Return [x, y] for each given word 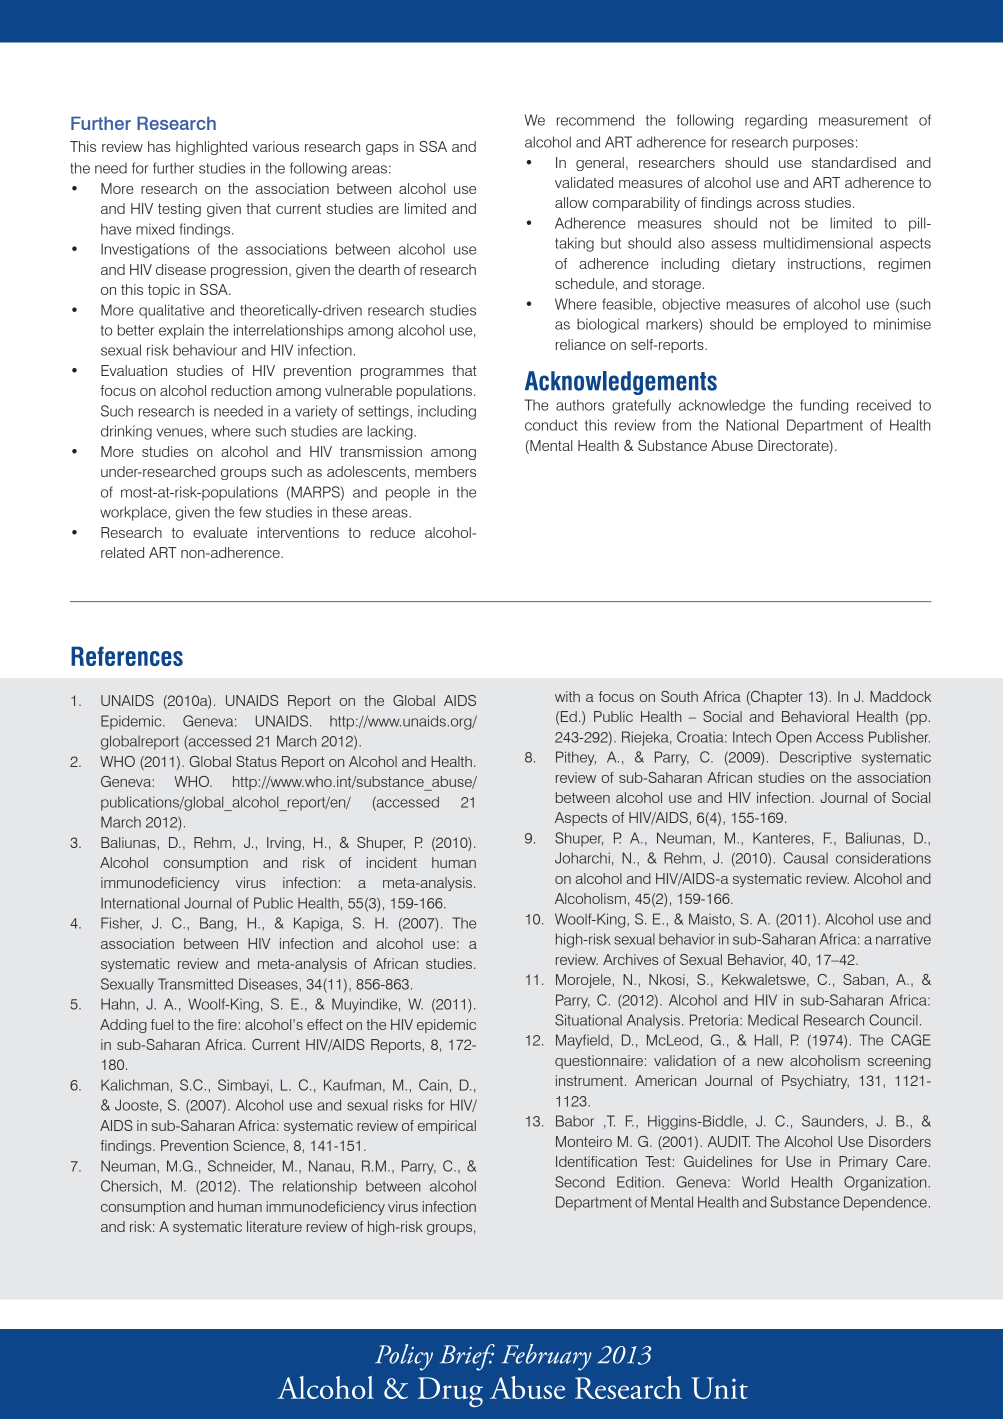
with [567, 696]
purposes [823, 145]
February [547, 1357]
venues [180, 432]
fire [227, 1024]
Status [256, 761]
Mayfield [582, 1041]
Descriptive [815, 758]
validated [584, 182]
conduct [551, 425]
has [159, 146]
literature [274, 1226]
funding [824, 406]
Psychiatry [815, 1082]
